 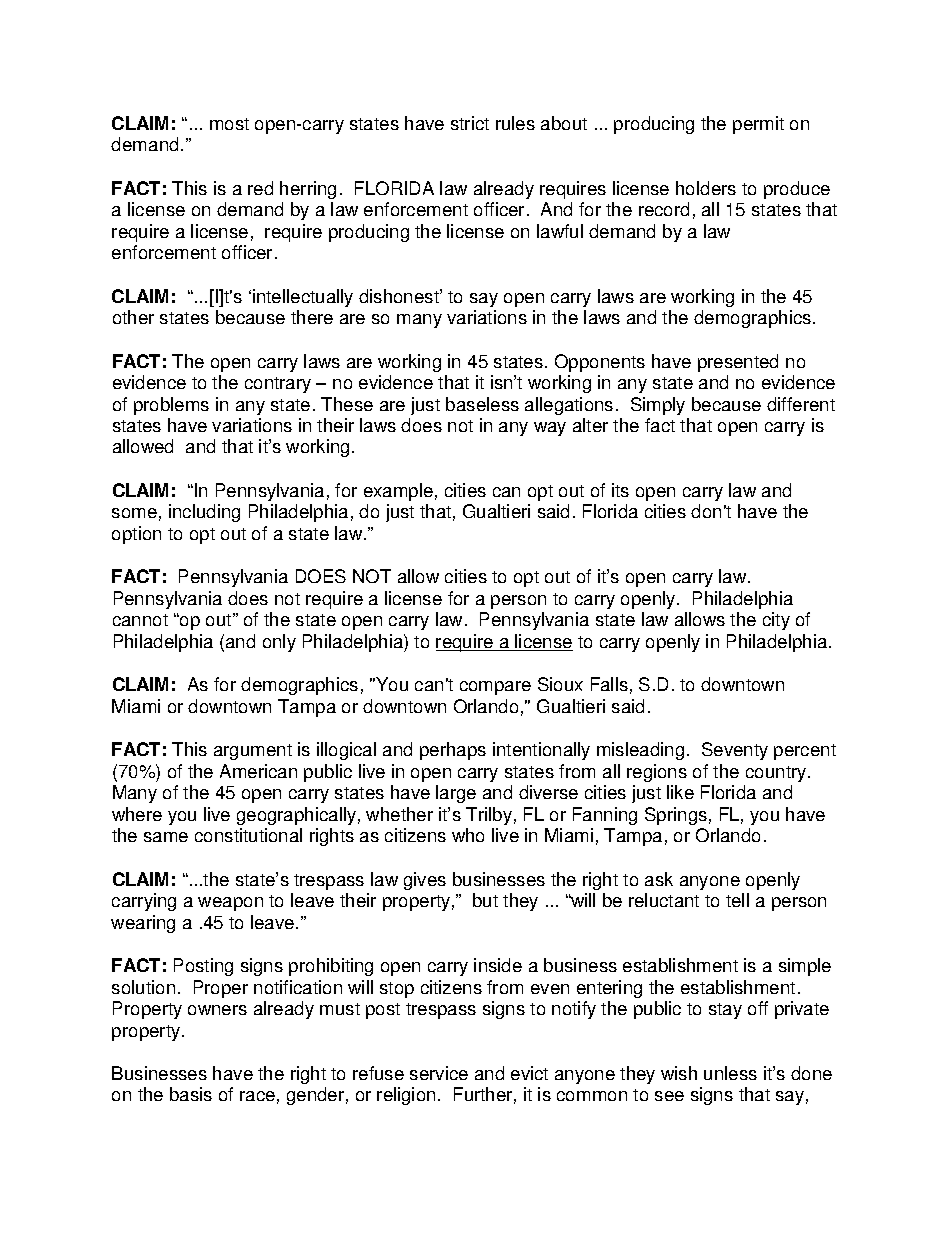 I want to click on most, so click(x=229, y=124).
